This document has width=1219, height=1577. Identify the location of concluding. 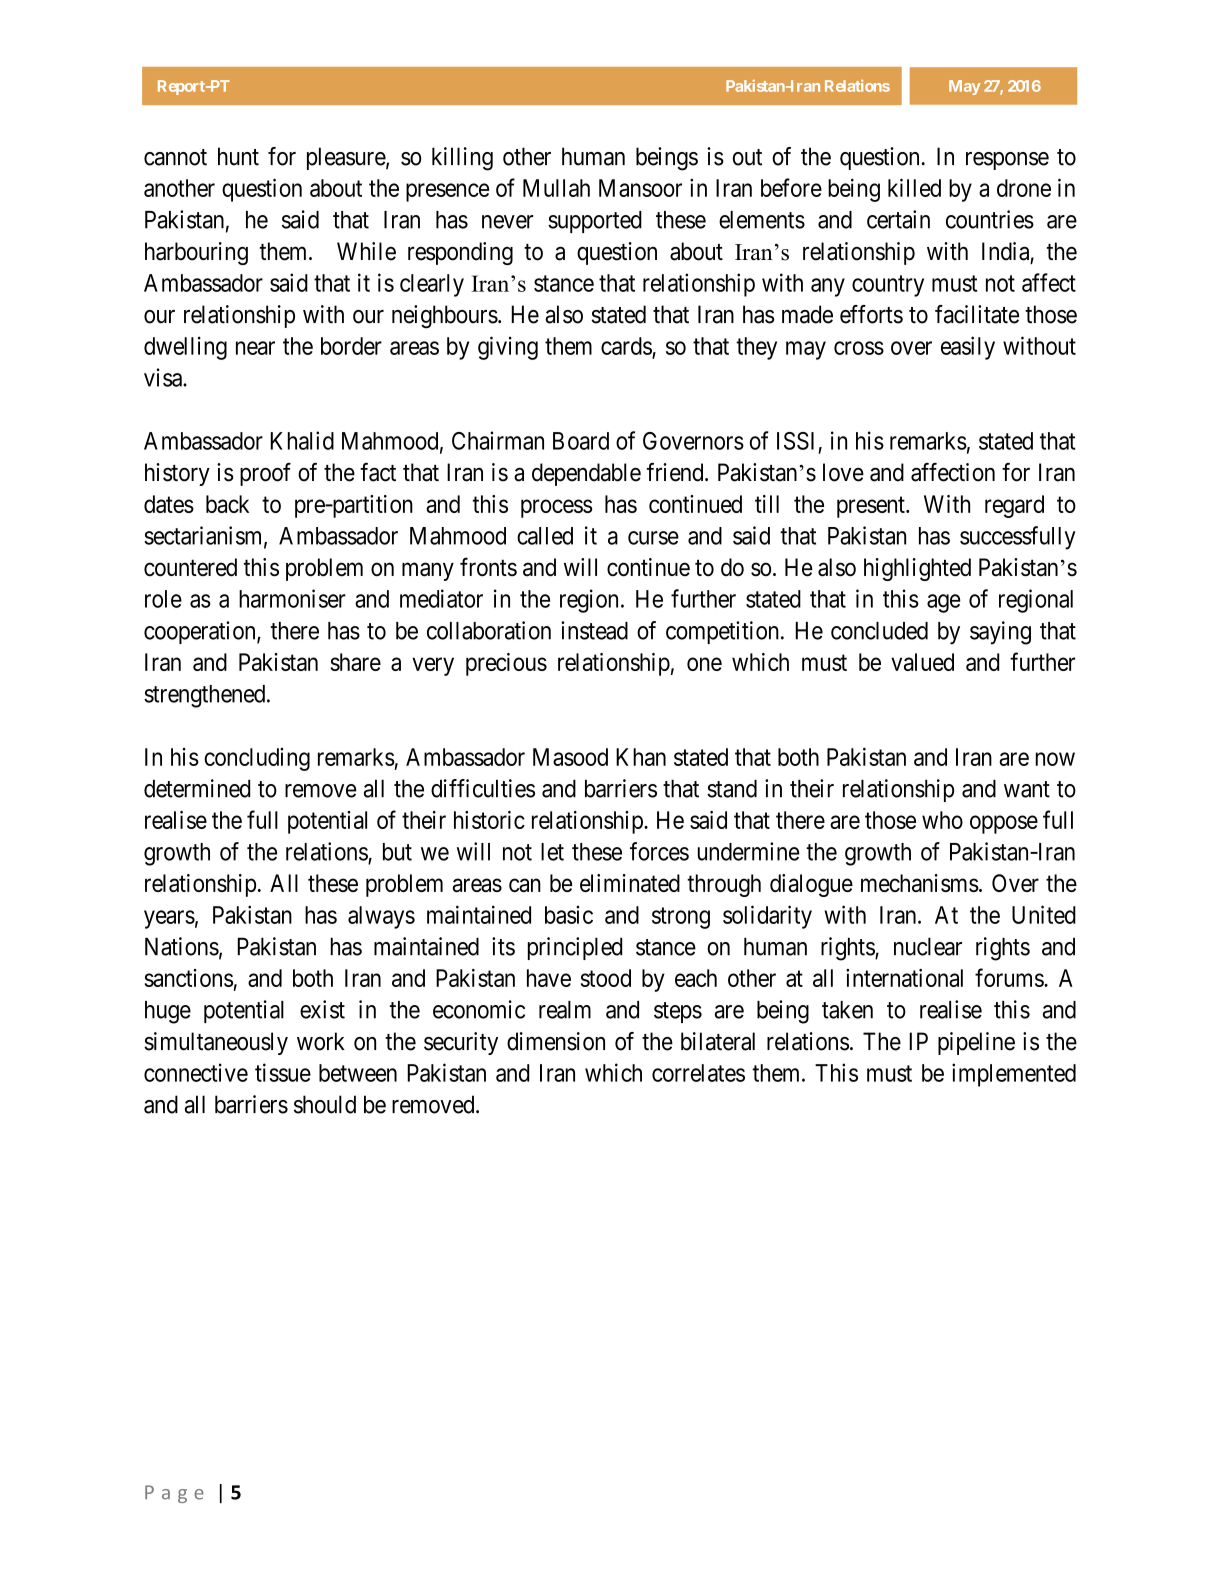
(257, 759).
